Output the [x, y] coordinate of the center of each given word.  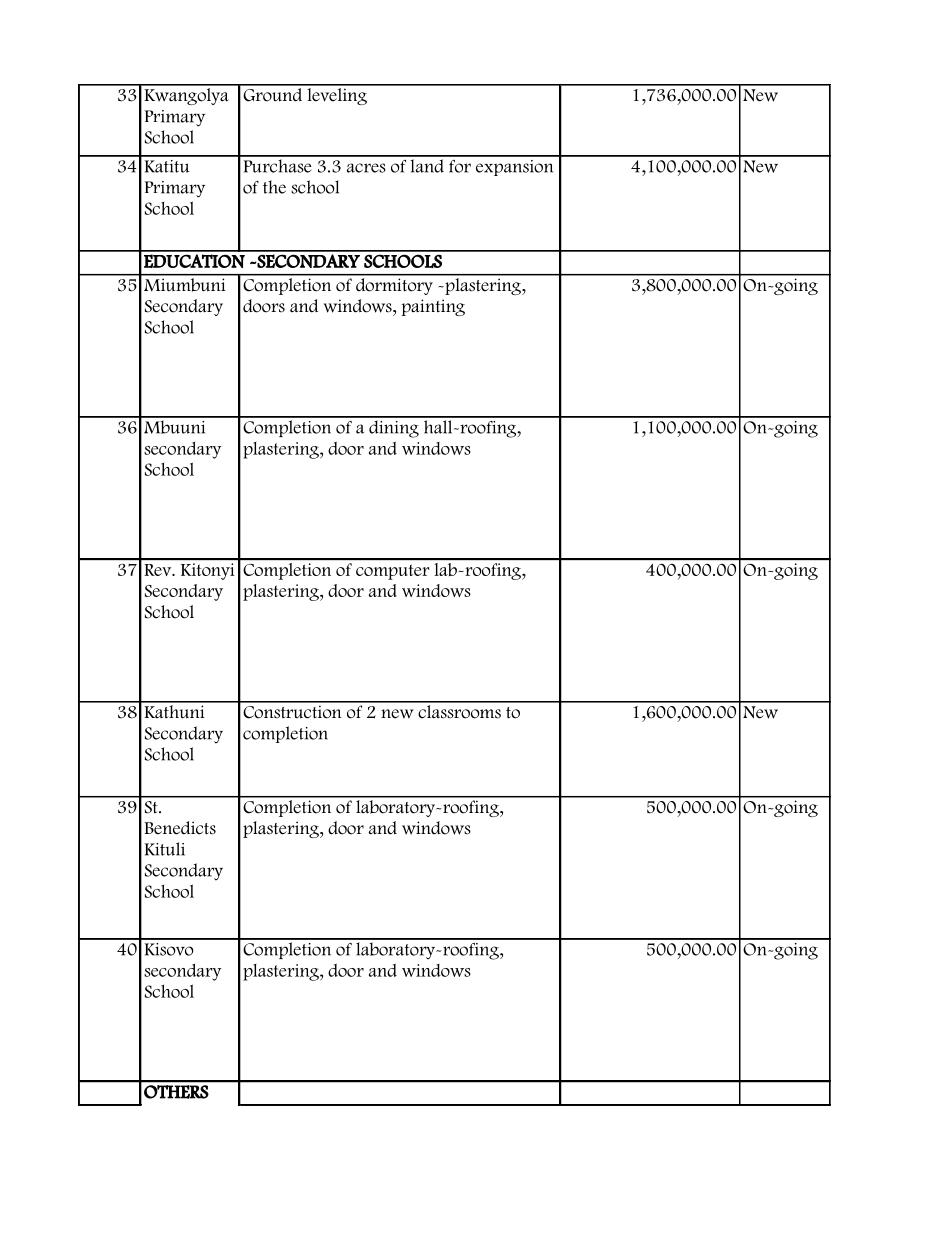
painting [433, 307]
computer [392, 572]
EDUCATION [194, 261]
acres [366, 168]
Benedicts [180, 828]
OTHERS [176, 1092]
